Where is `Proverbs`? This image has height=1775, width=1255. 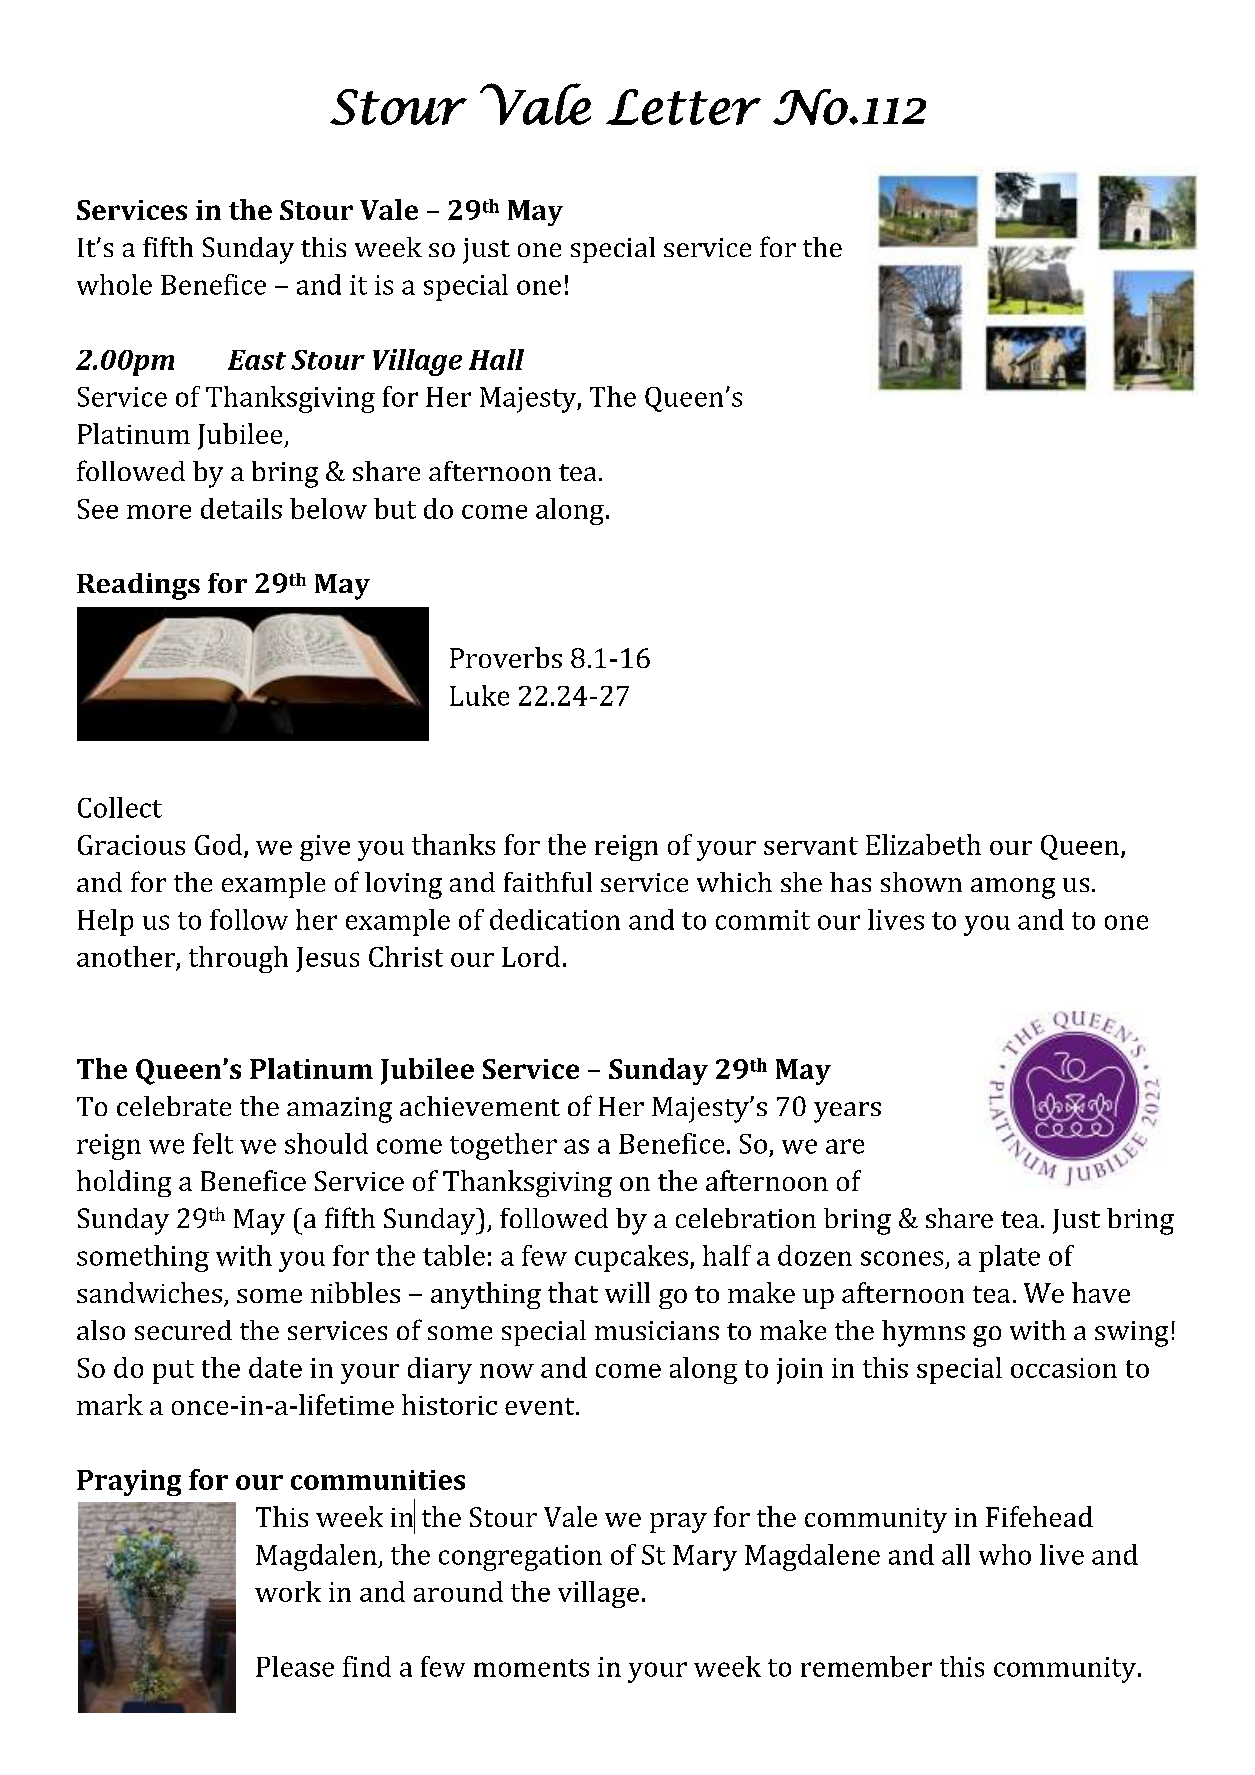
Proverbs is located at coordinates (506, 657).
